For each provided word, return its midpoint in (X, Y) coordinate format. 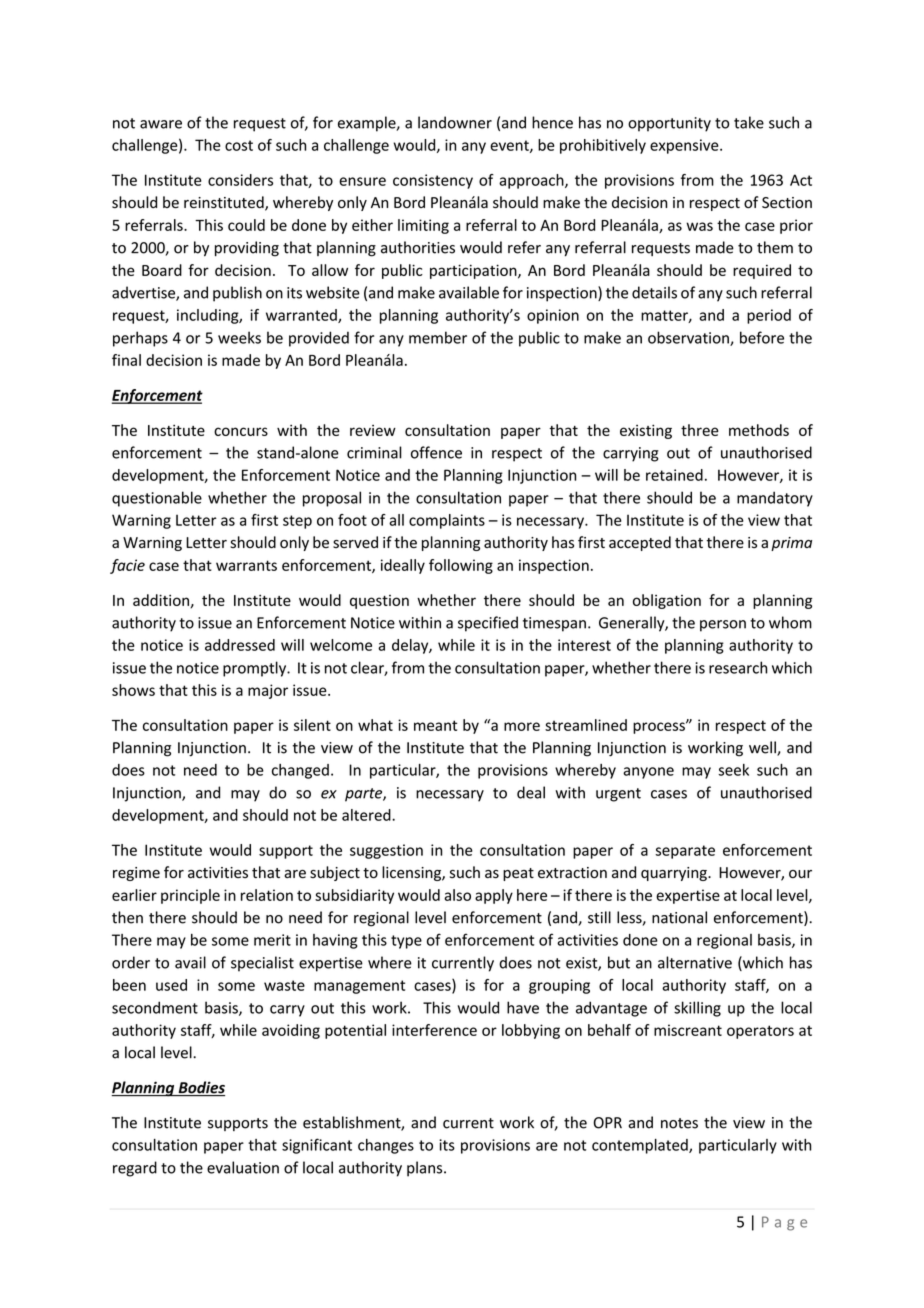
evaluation (243, 1167)
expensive (685, 146)
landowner (455, 122)
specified (488, 624)
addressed (240, 645)
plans (426, 1169)
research (738, 667)
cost (239, 145)
